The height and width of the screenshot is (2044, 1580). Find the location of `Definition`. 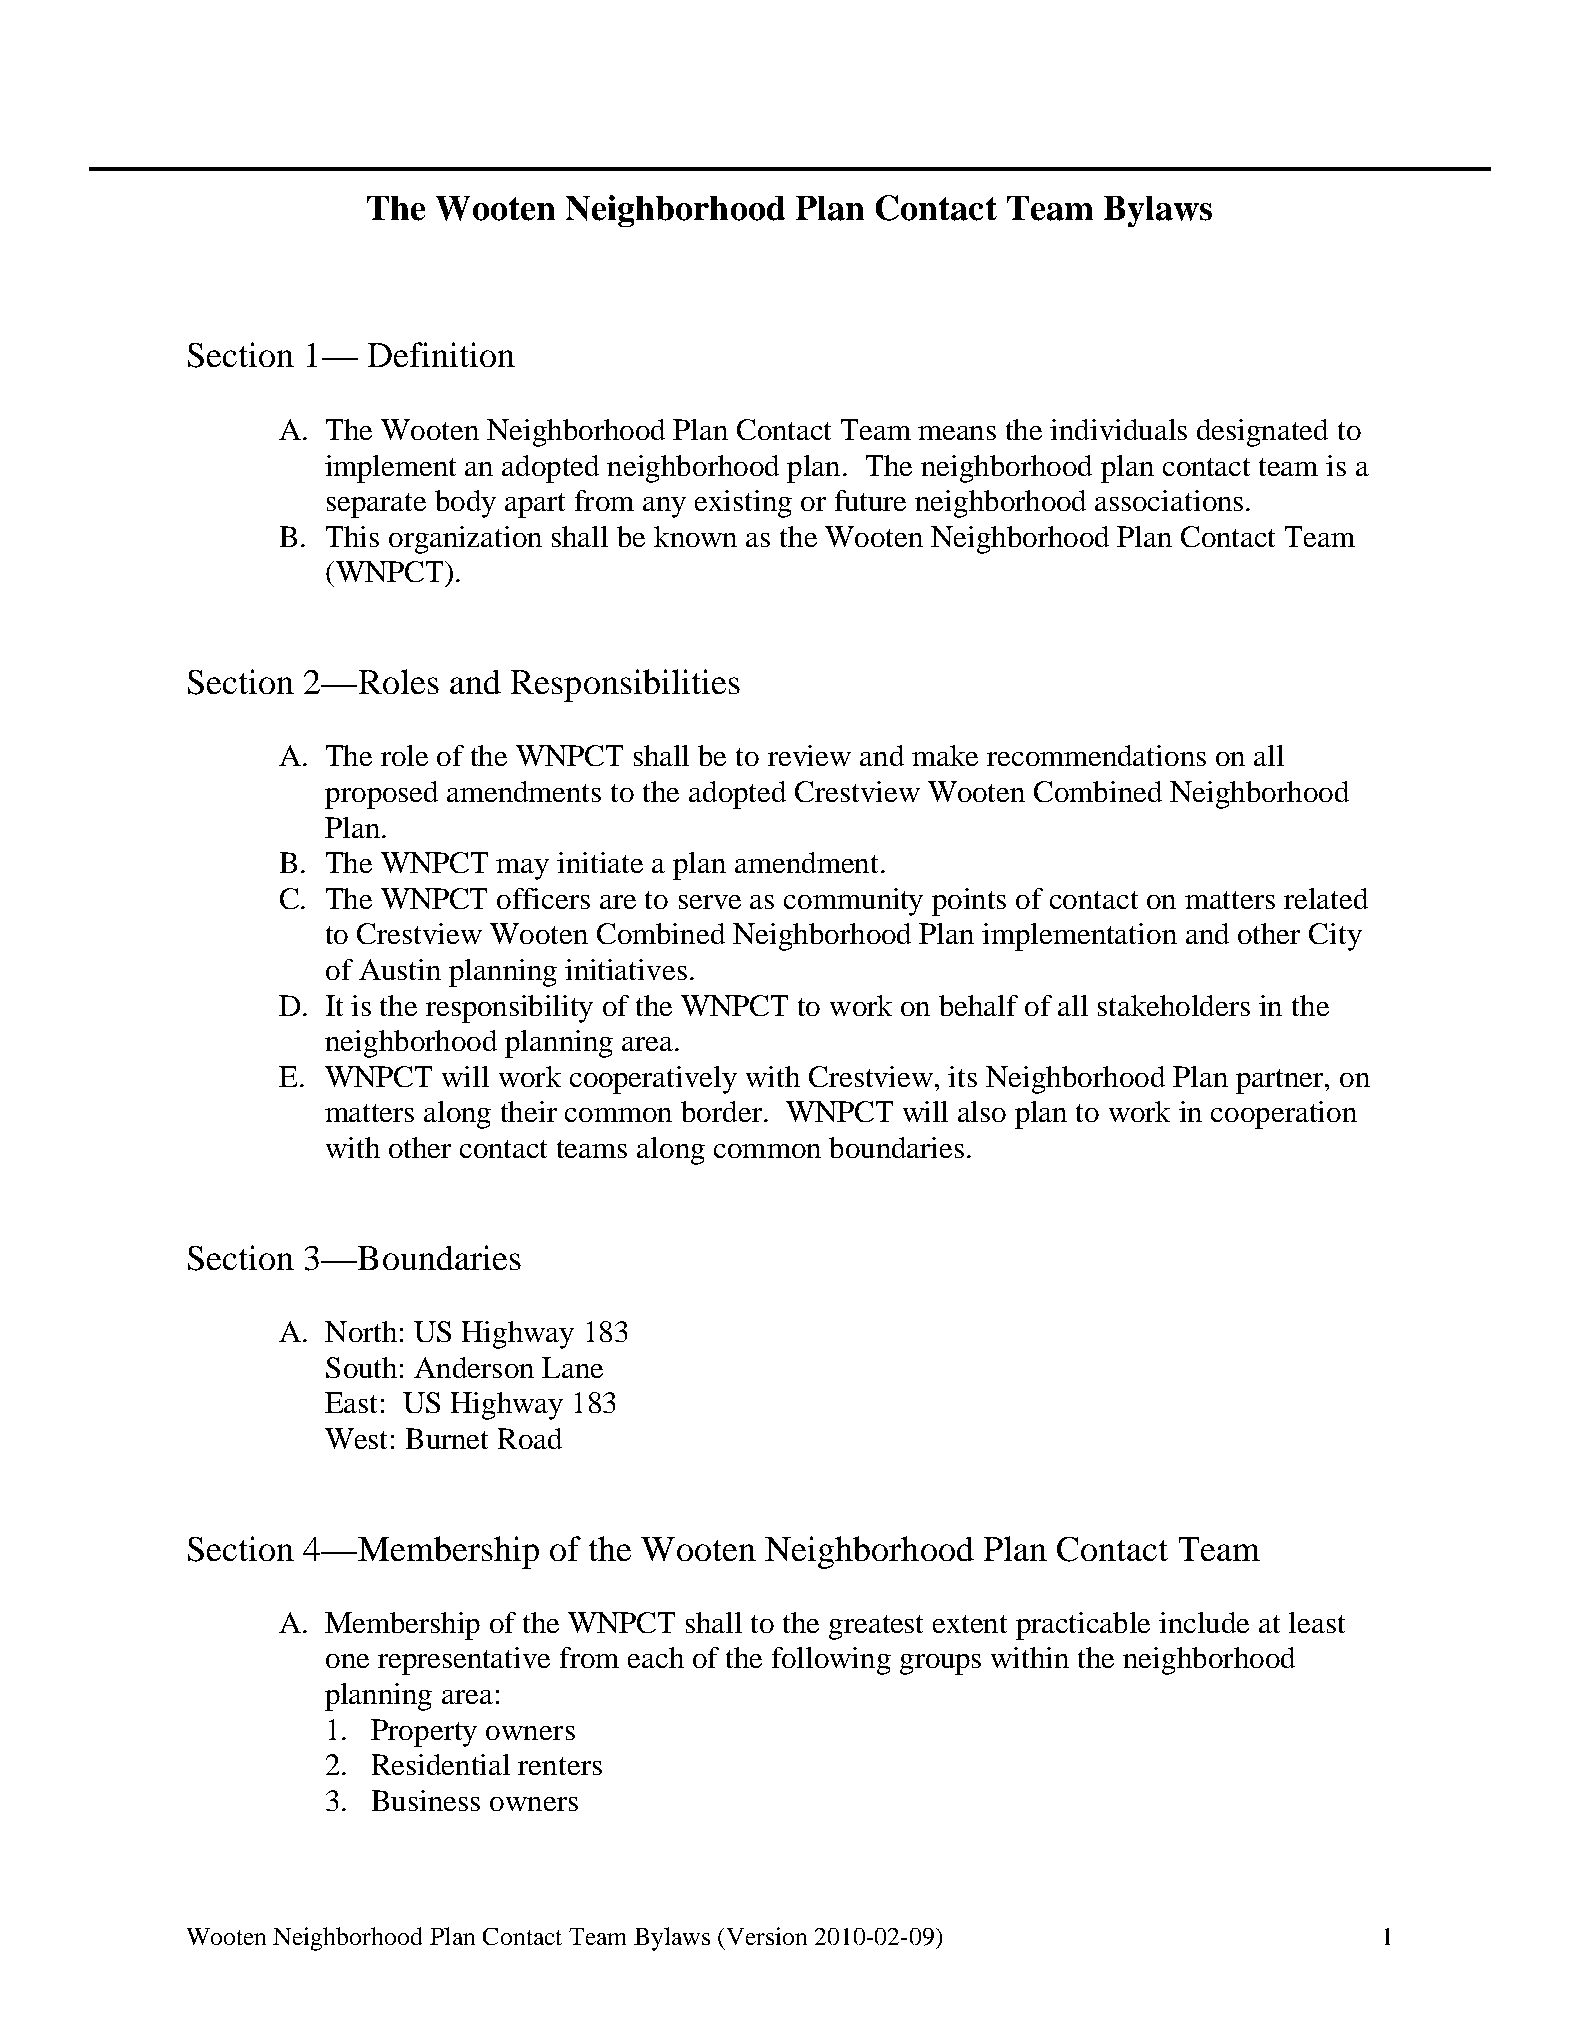

Definition is located at coordinates (441, 354).
